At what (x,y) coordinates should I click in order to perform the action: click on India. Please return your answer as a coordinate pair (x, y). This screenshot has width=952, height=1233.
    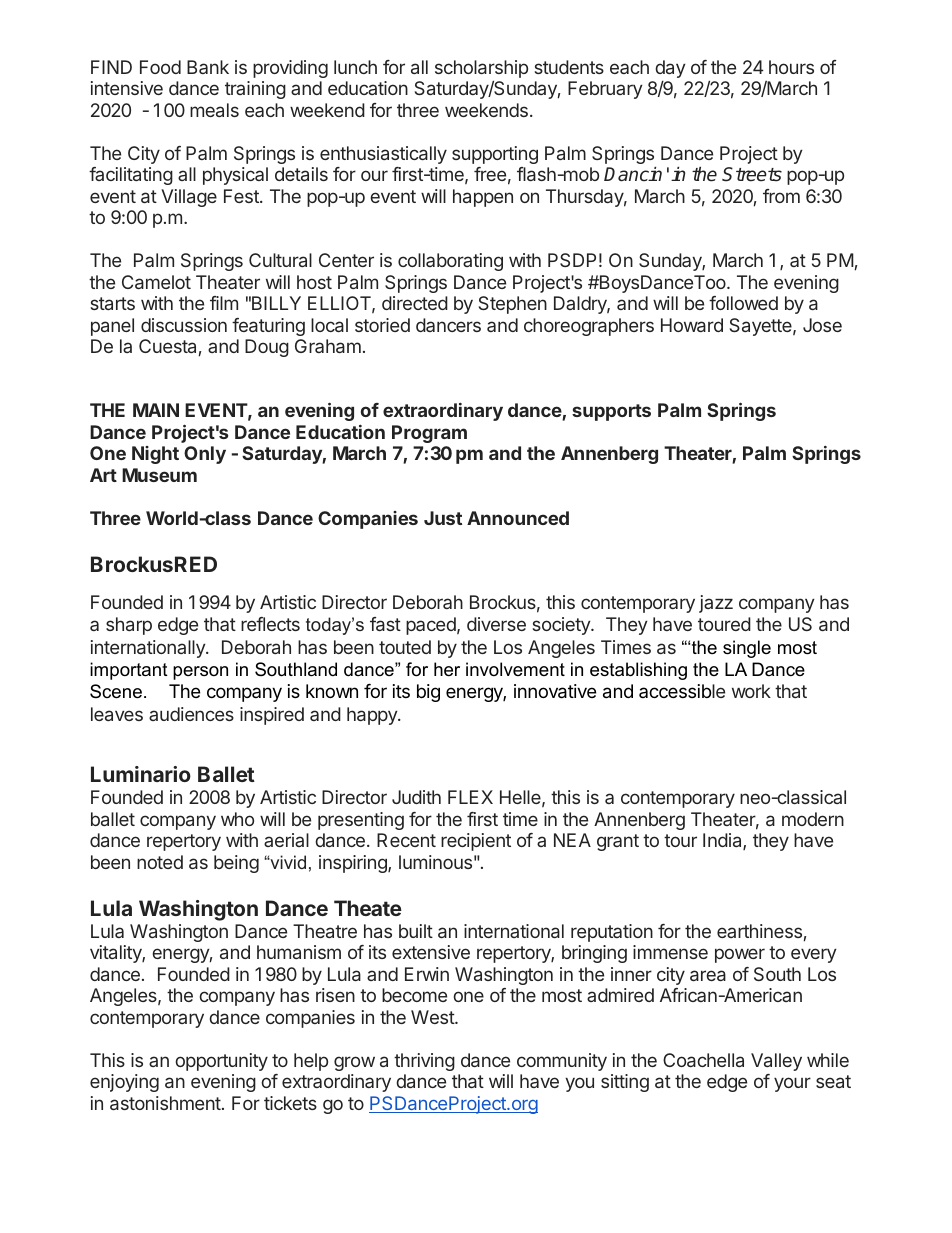
    Looking at the image, I should click on (723, 841).
